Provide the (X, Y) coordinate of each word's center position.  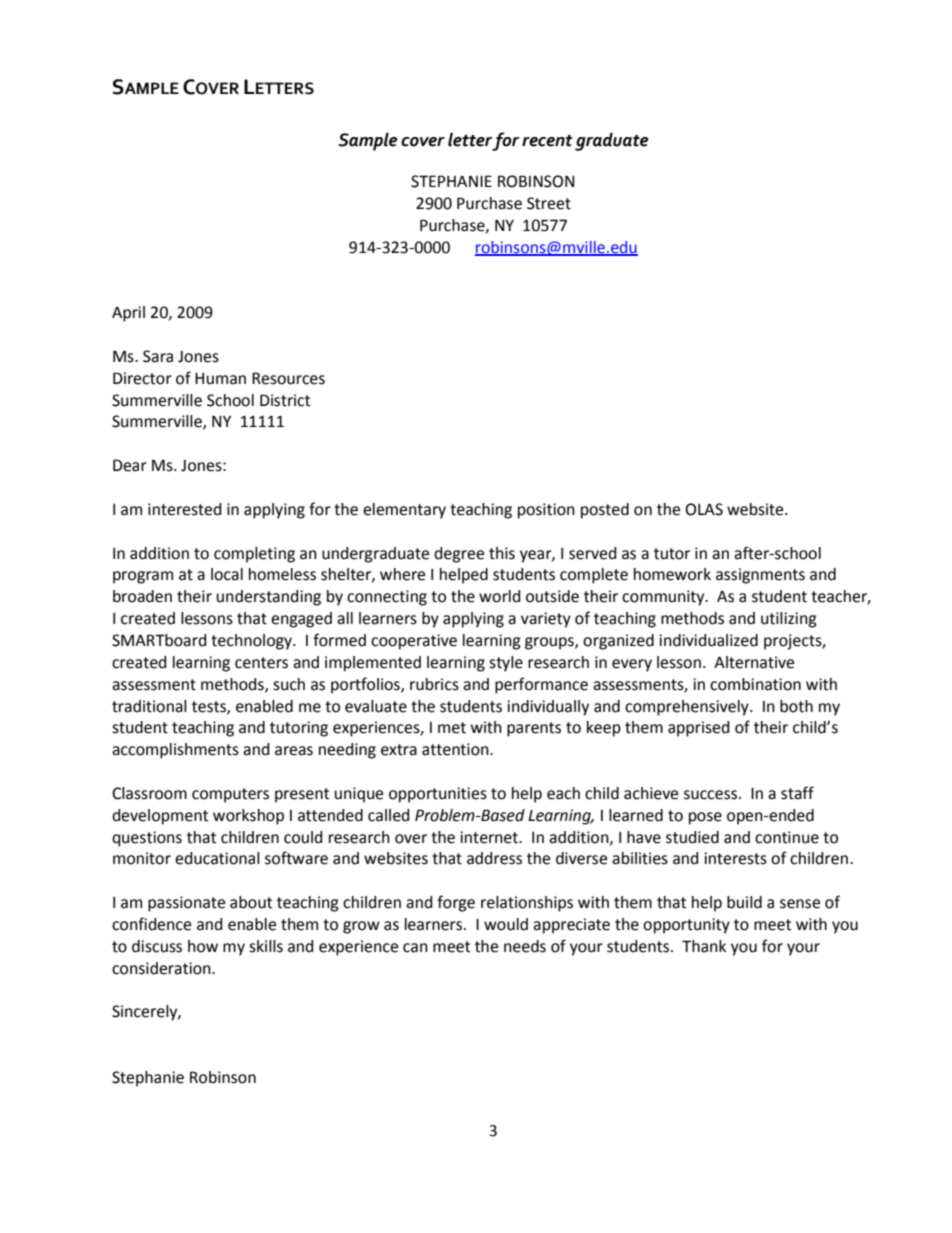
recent (547, 141)
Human (220, 379)
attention (456, 749)
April (128, 314)
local (227, 574)
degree (459, 555)
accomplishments (175, 751)
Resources (288, 378)
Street (549, 203)
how (203, 946)
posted (605, 511)
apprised (698, 729)
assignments (760, 576)
